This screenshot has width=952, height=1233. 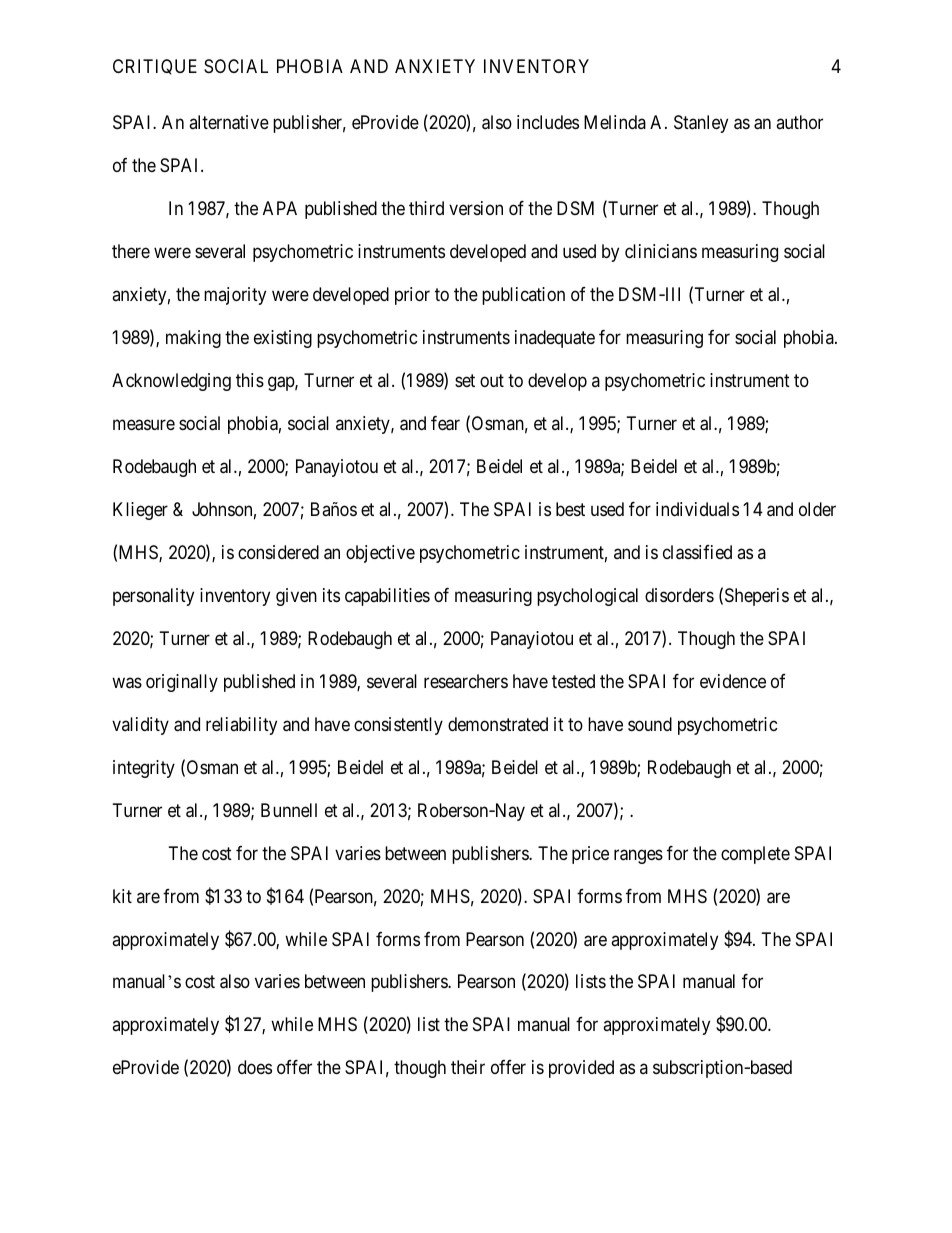 I want to click on includes, so click(x=548, y=122).
